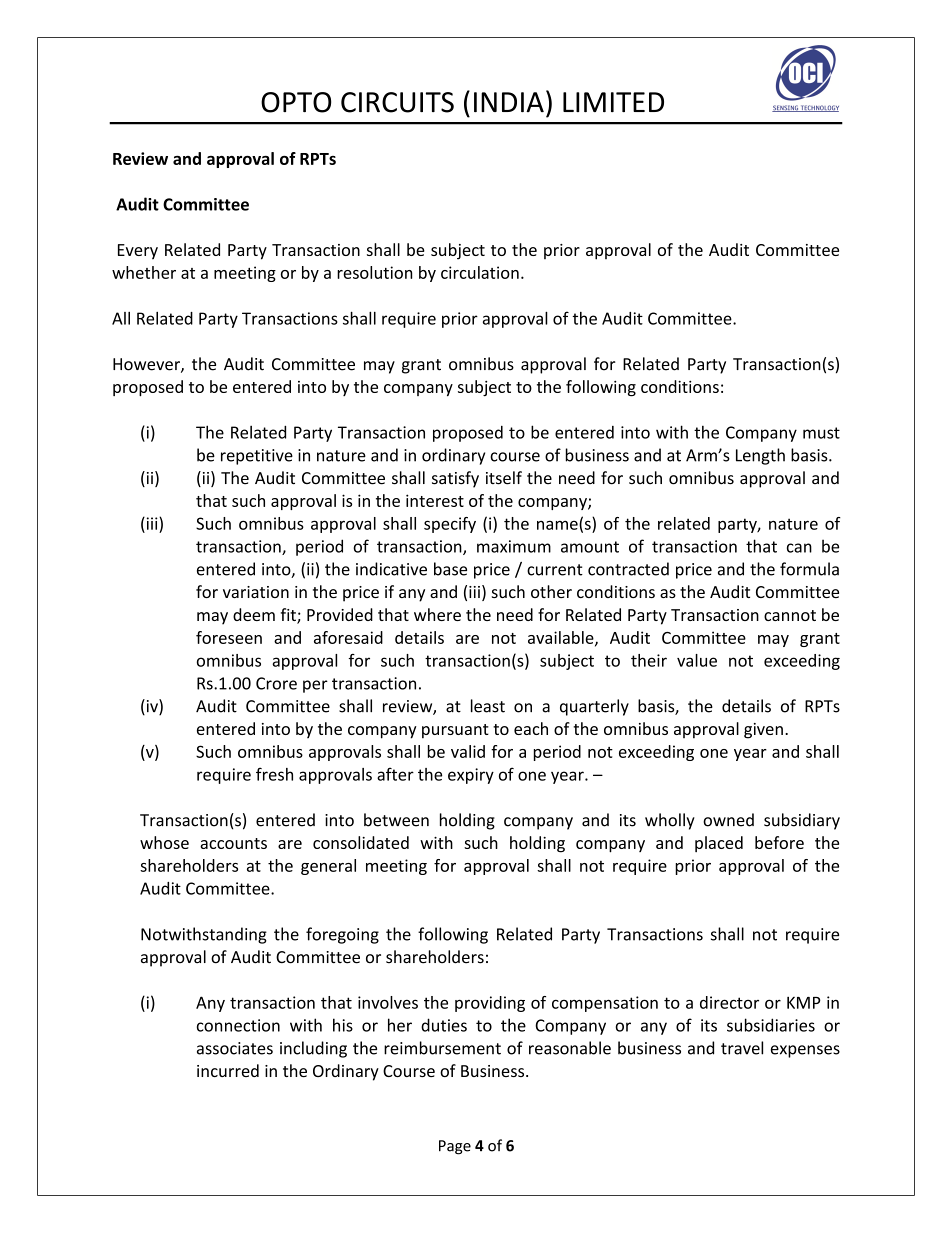  What do you see at coordinates (274, 774) in the screenshot?
I see `fresh` at bounding box center [274, 774].
